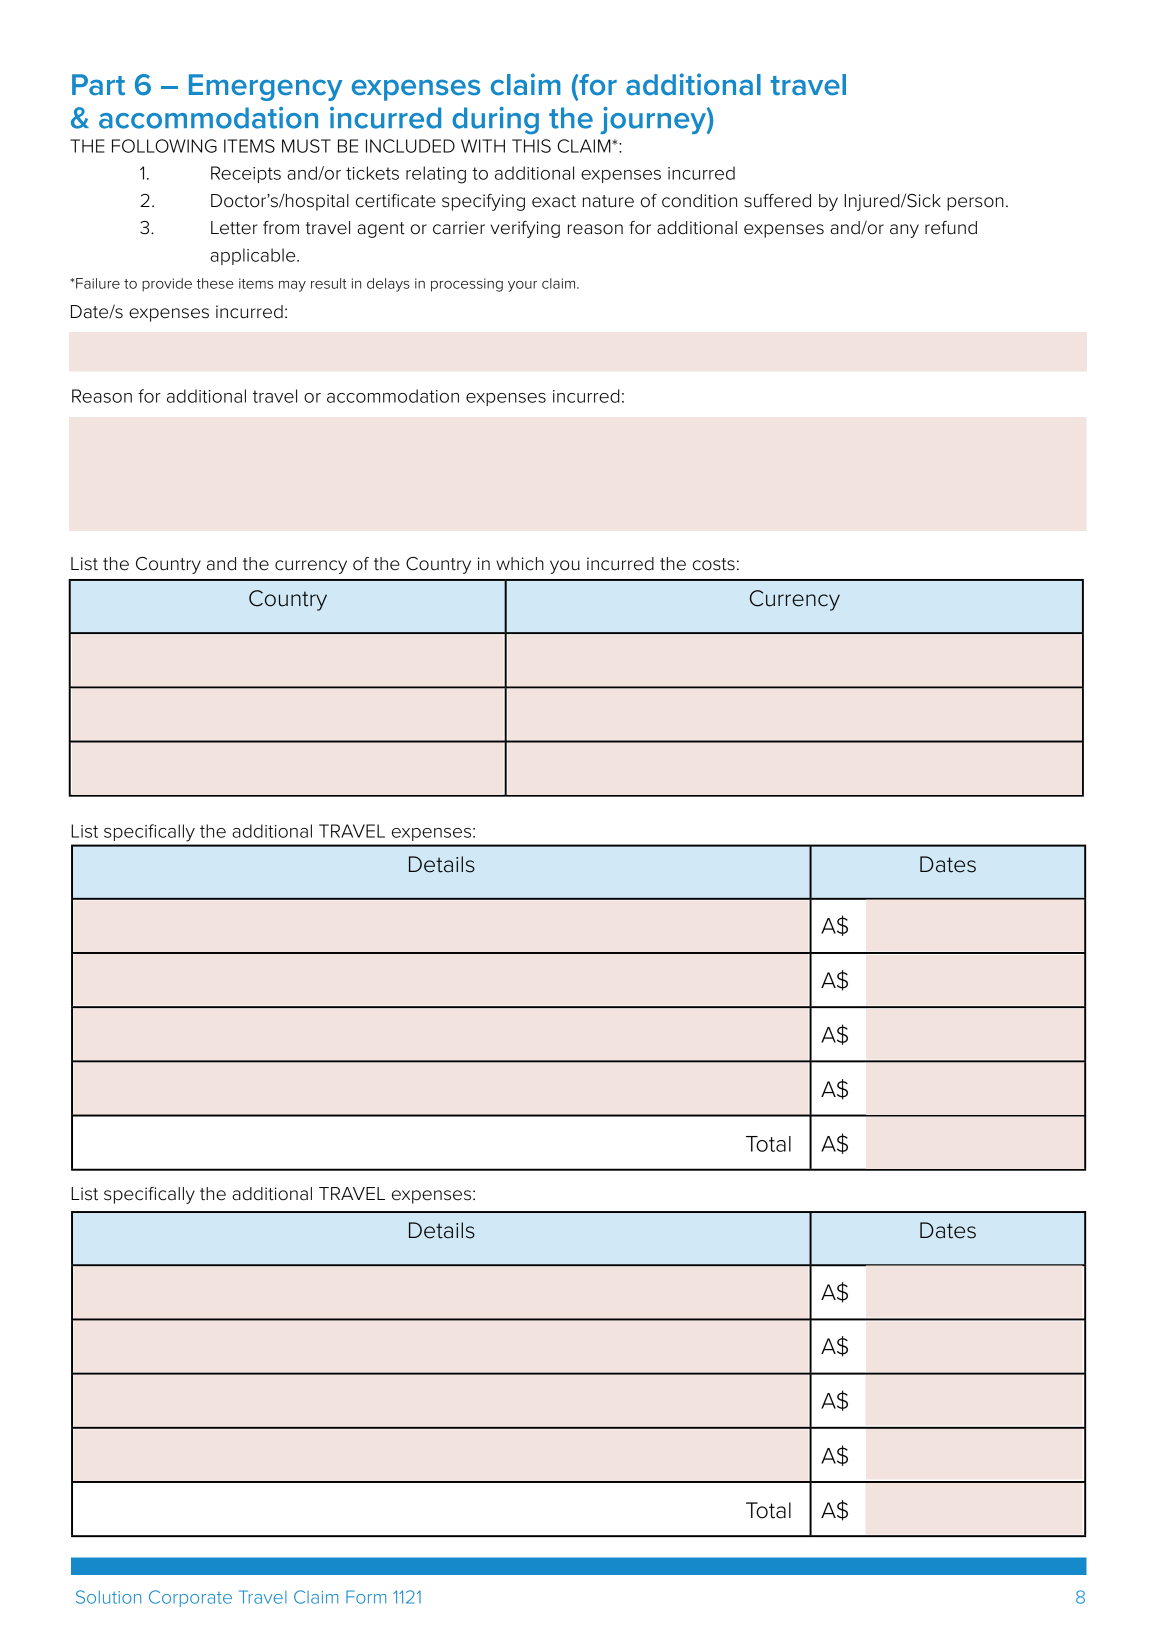 The height and width of the screenshot is (1635, 1156). I want to click on Corporate, so click(190, 1598).
